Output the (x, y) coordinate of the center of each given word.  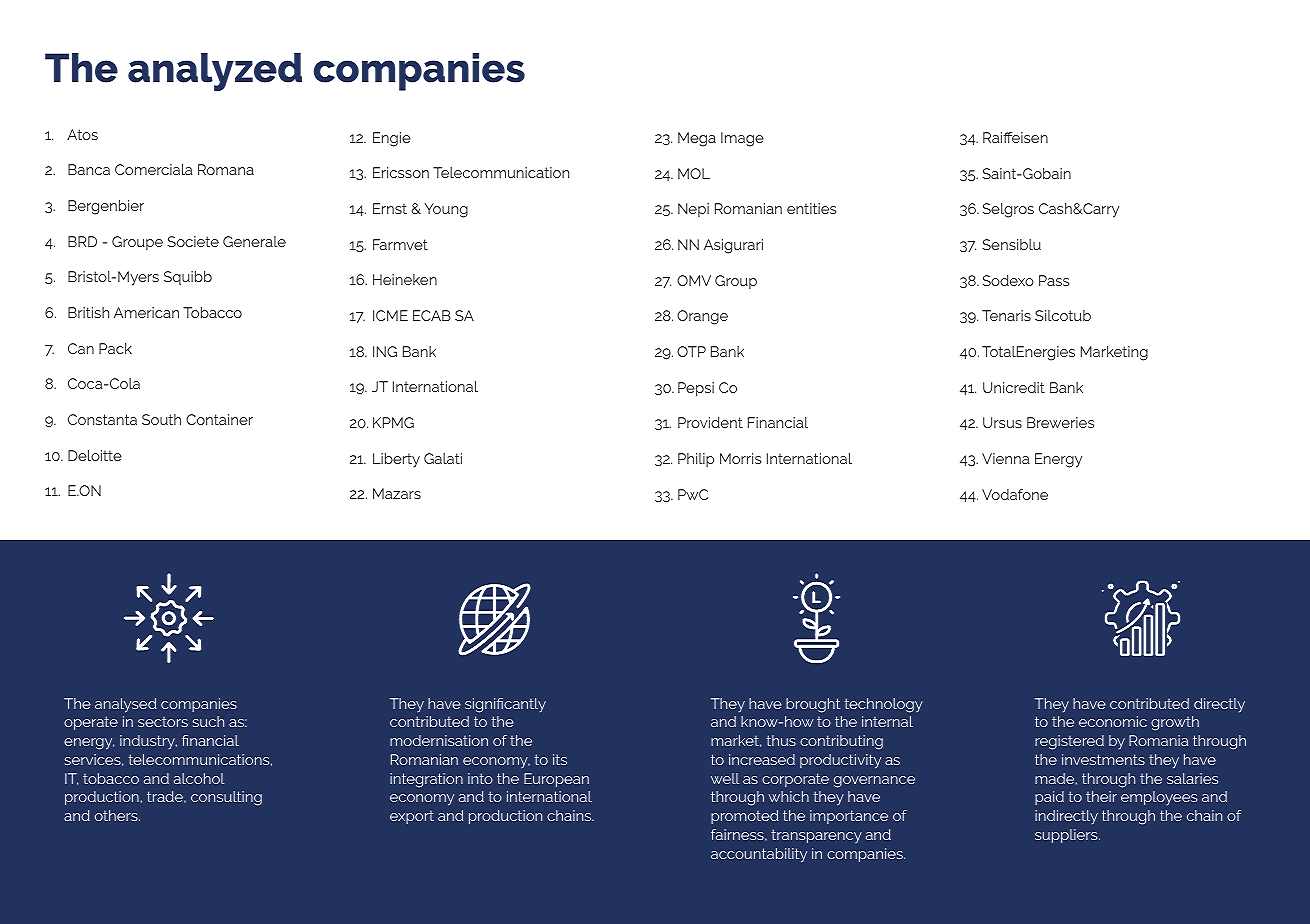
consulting (226, 798)
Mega (697, 139)
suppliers (1067, 836)
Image (742, 139)
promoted (744, 817)
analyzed (215, 72)
